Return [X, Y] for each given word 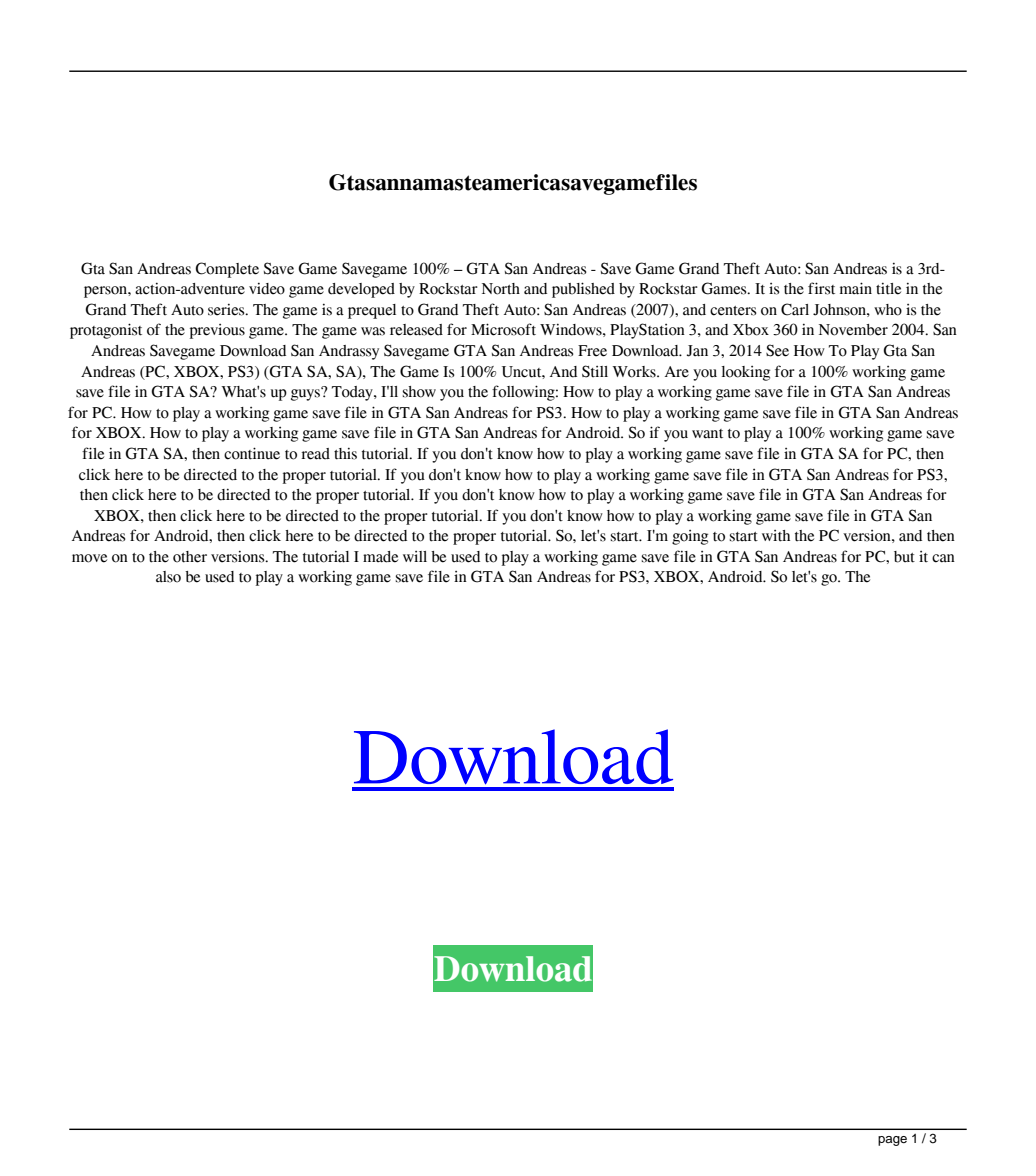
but [904, 557]
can [943, 558]
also [168, 577]
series [227, 309]
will [415, 556]
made [380, 557]
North [501, 289]
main [856, 288]
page [892, 1141]
